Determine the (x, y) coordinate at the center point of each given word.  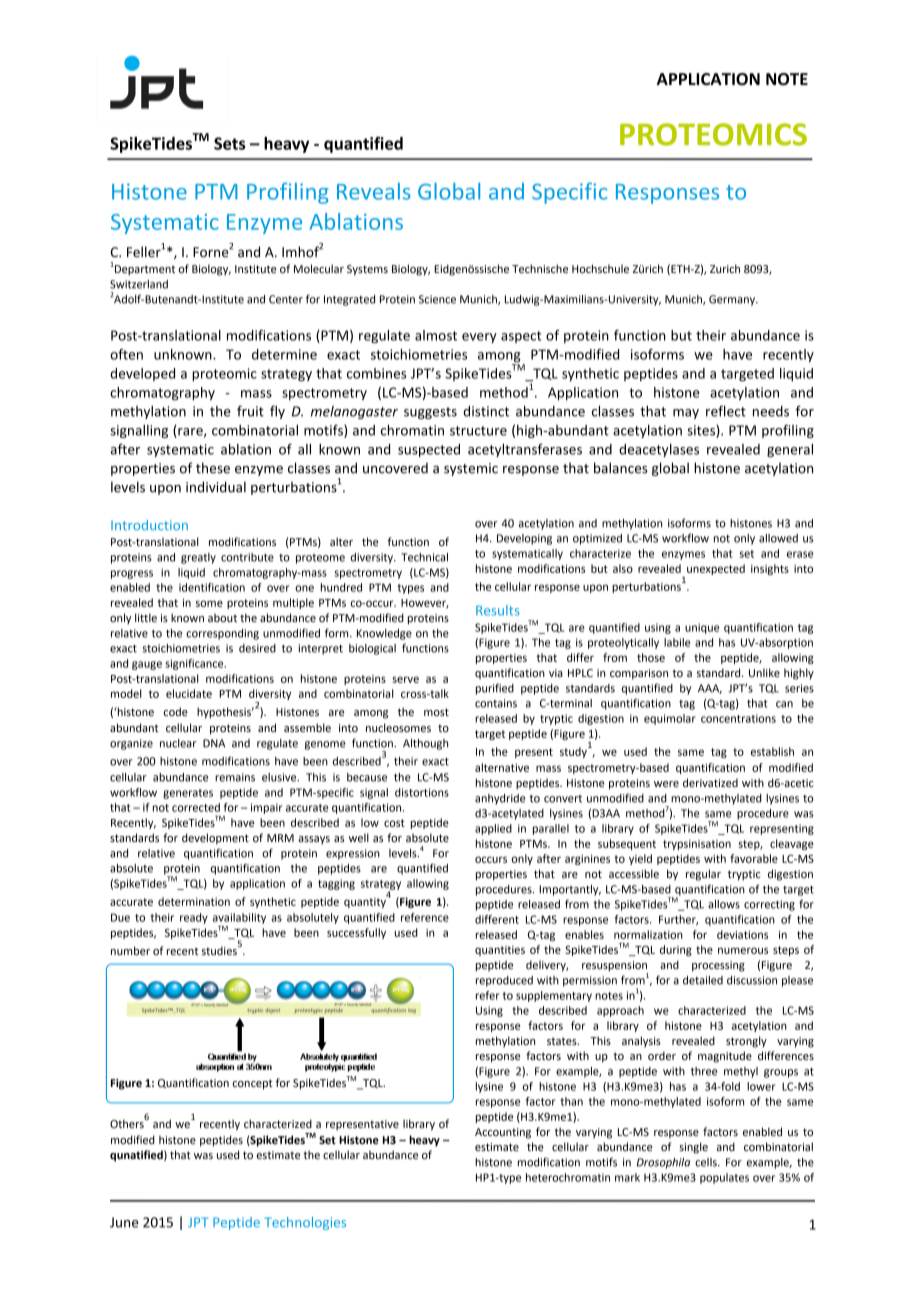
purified (495, 689)
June (124, 1222)
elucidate (189, 693)
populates (724, 1178)
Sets (230, 143)
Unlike (764, 672)
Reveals (374, 191)
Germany (733, 300)
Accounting (503, 1133)
